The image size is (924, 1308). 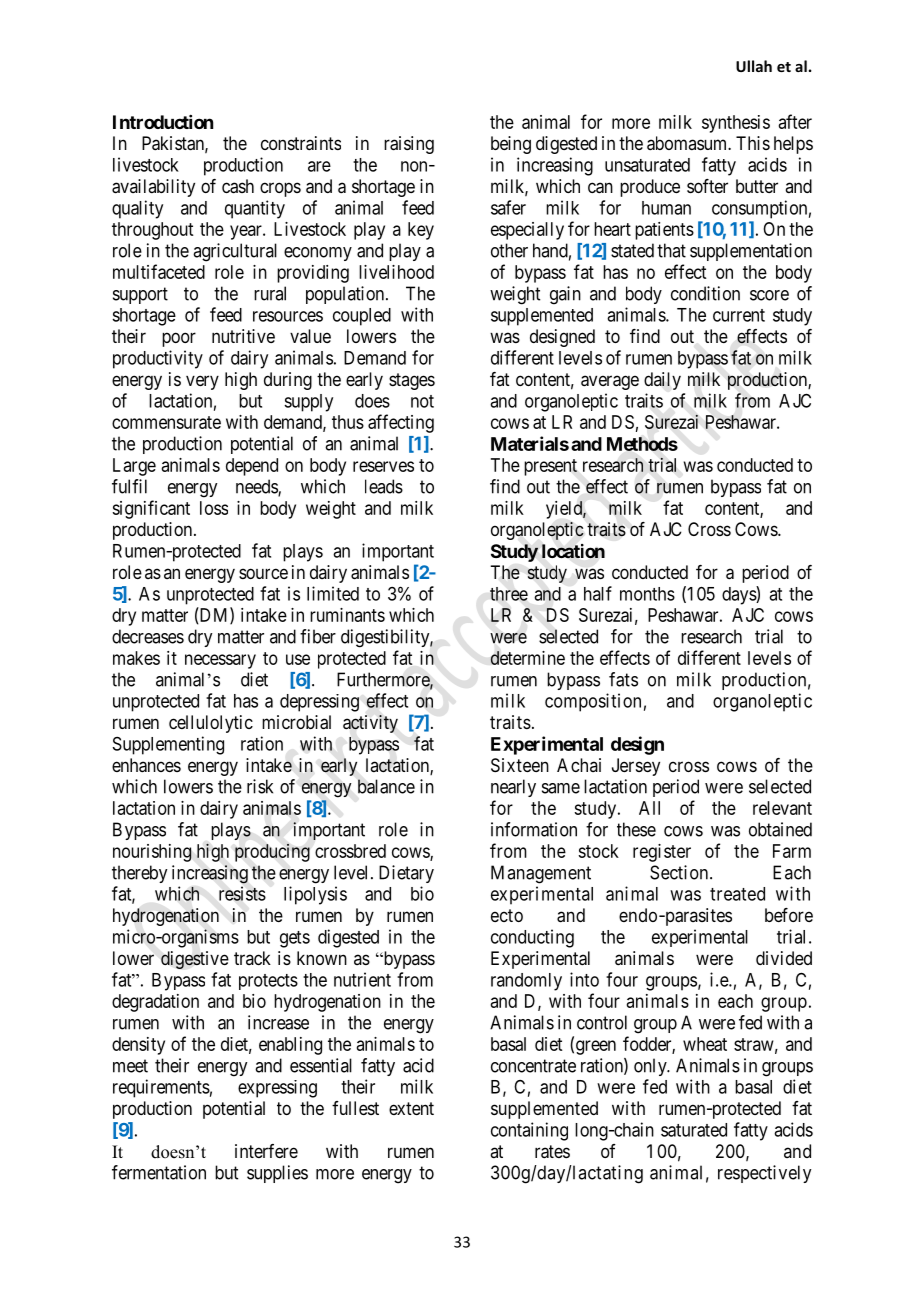 I want to click on cash, so click(x=238, y=186).
